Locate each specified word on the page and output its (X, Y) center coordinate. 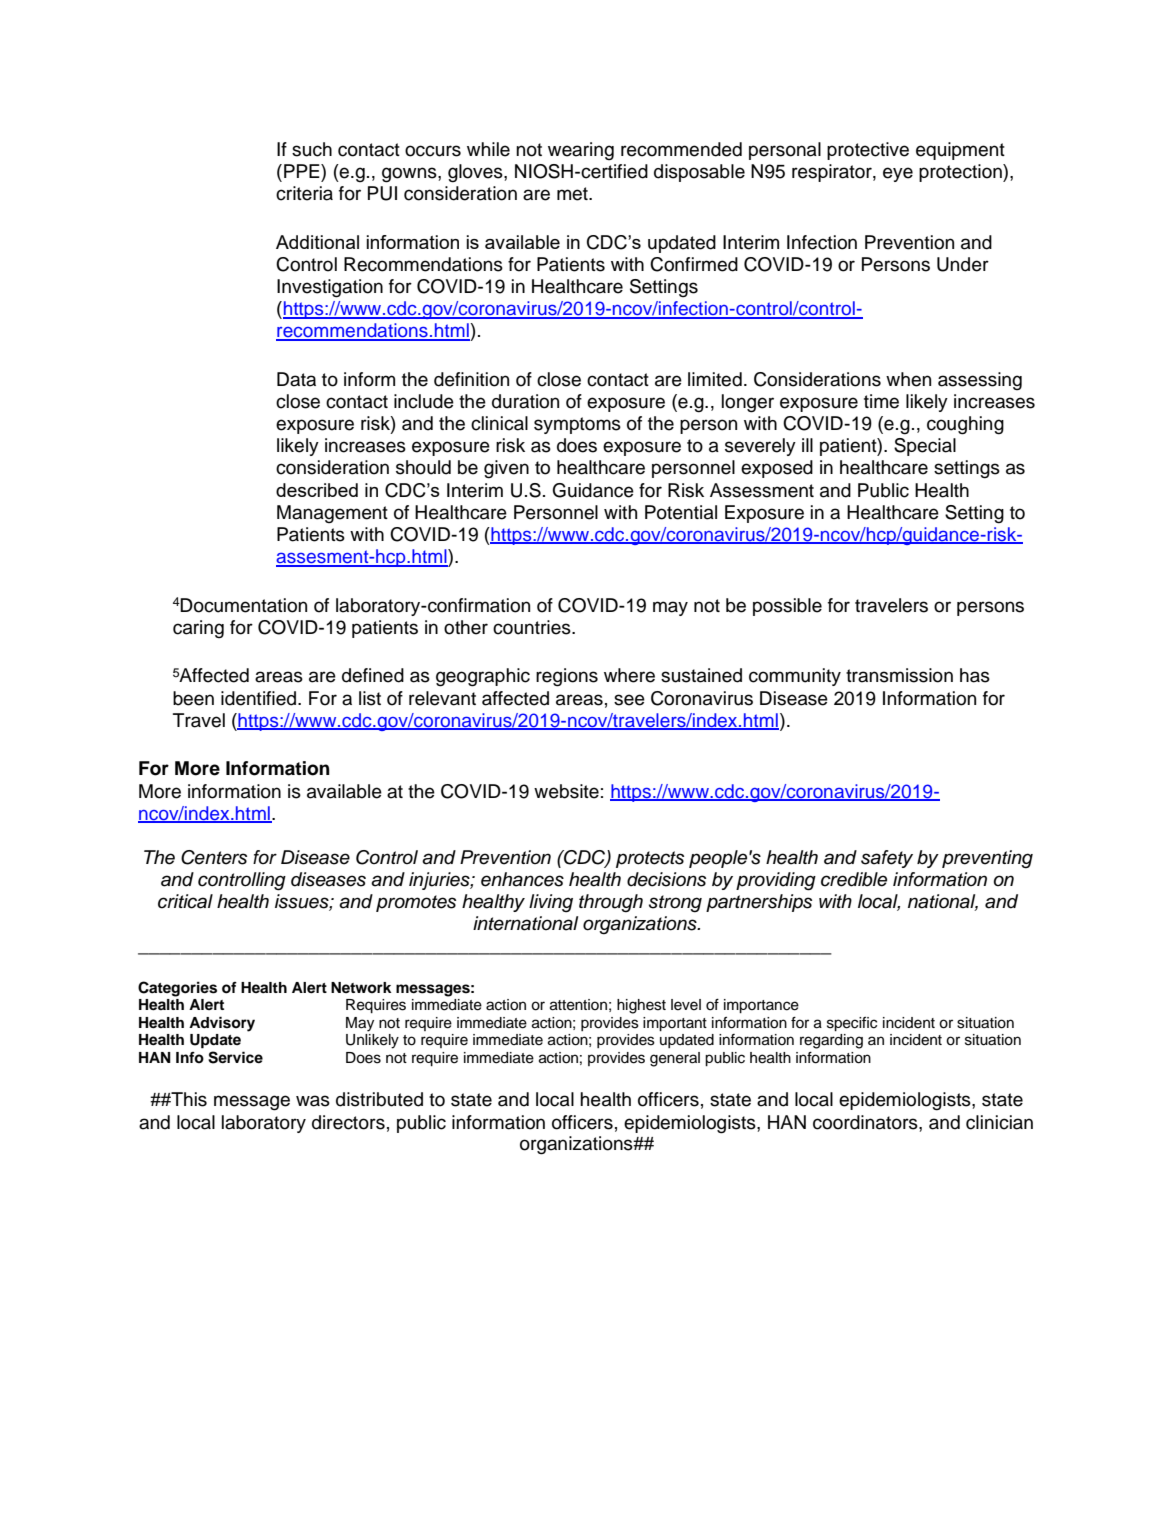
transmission (899, 675)
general (675, 1059)
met (573, 194)
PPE (303, 171)
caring (198, 629)
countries (533, 627)
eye (898, 174)
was (313, 1101)
